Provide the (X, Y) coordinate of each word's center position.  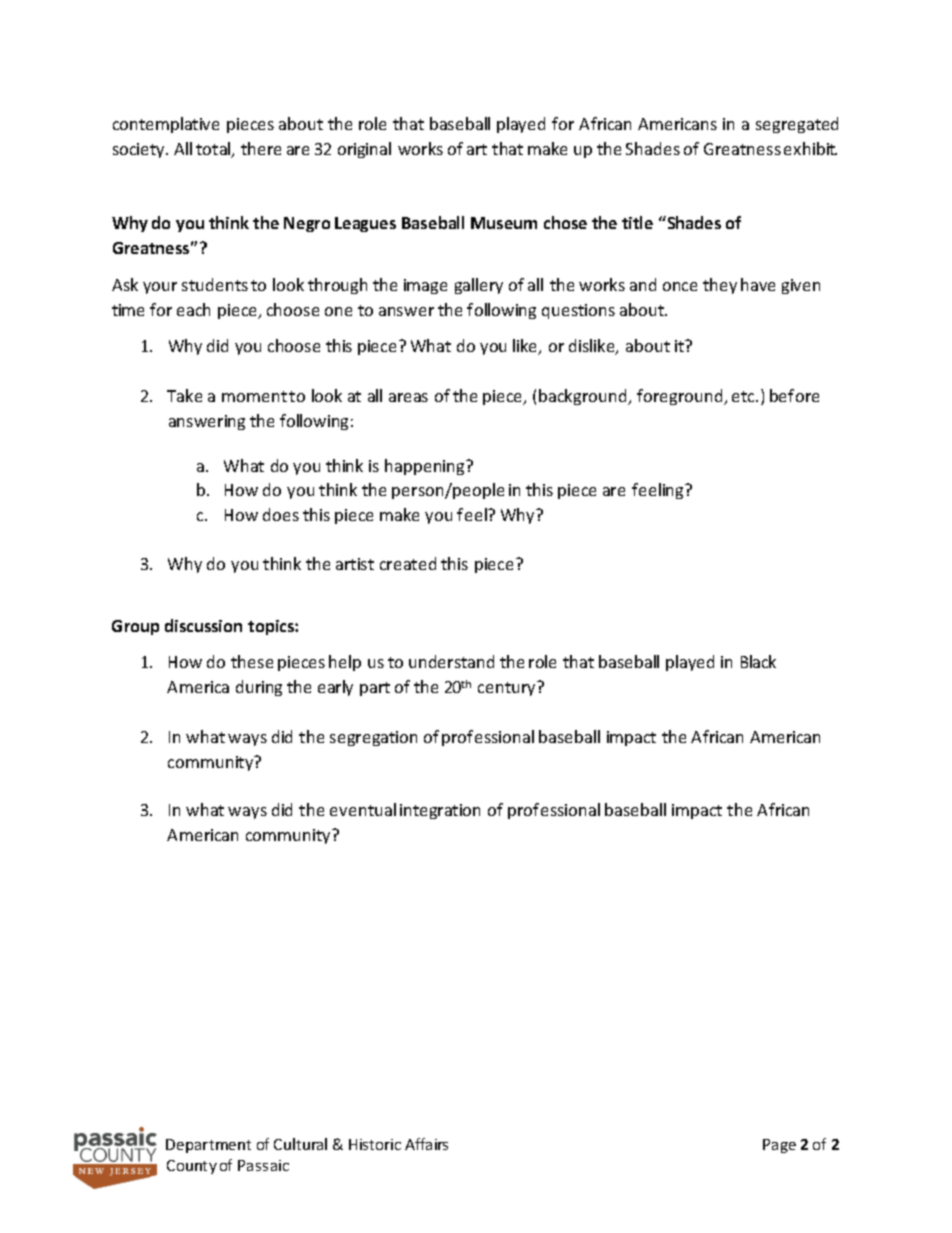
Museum (504, 223)
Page (779, 1146)
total (214, 150)
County (192, 1167)
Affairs (426, 1144)
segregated (797, 125)
